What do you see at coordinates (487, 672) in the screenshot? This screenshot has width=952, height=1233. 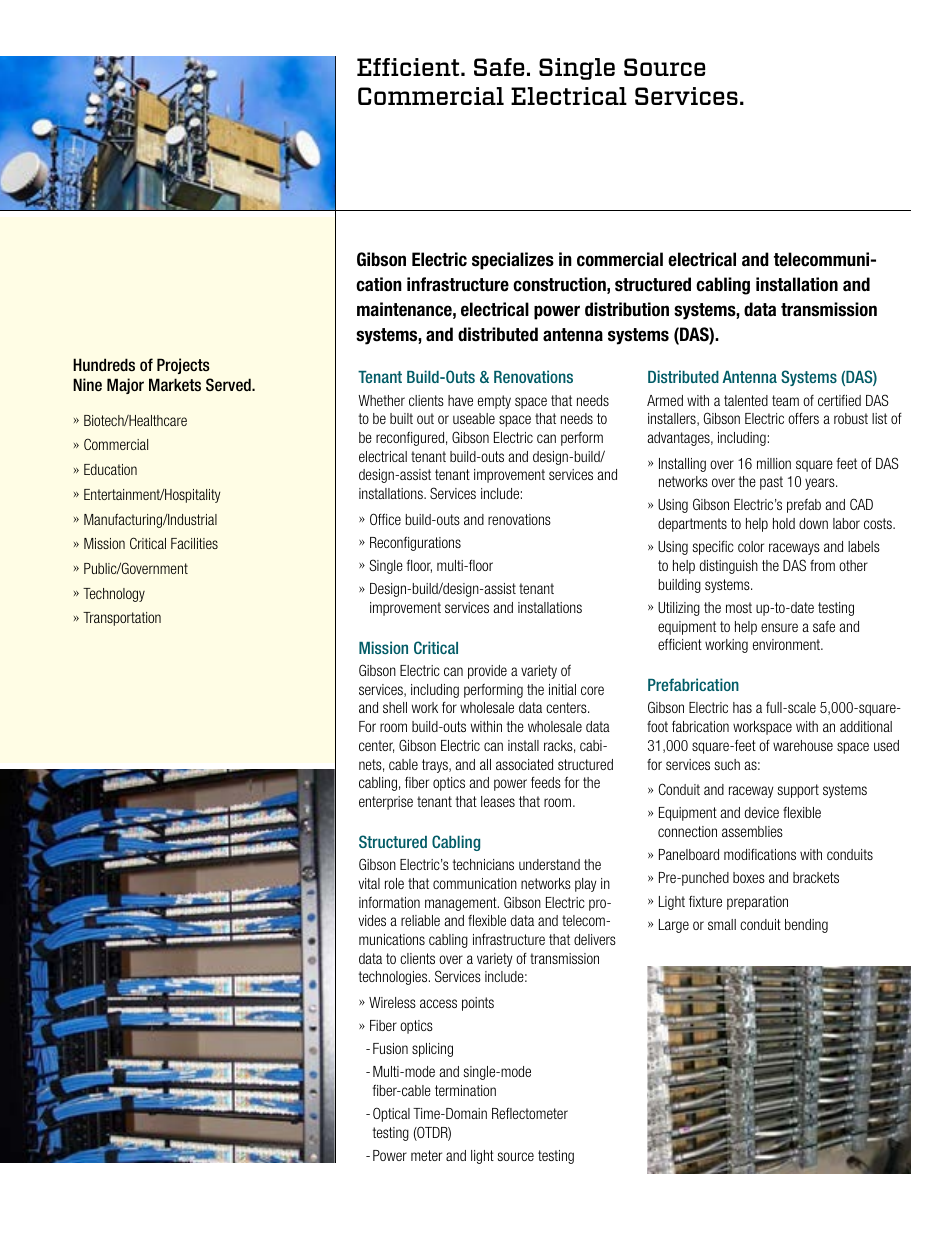 I see `provide` at bounding box center [487, 672].
